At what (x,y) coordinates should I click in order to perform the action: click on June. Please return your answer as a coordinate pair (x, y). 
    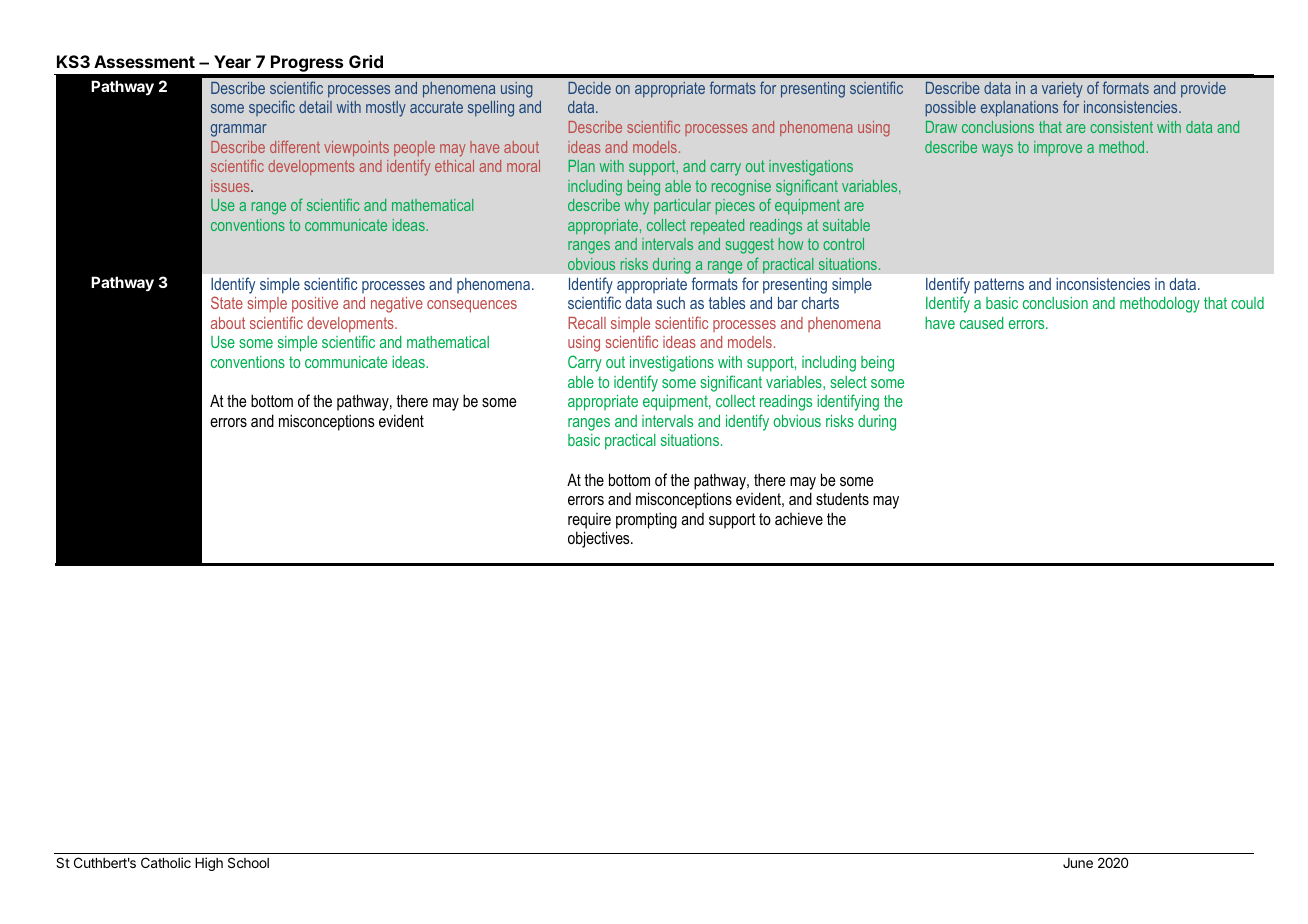
    Looking at the image, I should click on (1078, 863).
